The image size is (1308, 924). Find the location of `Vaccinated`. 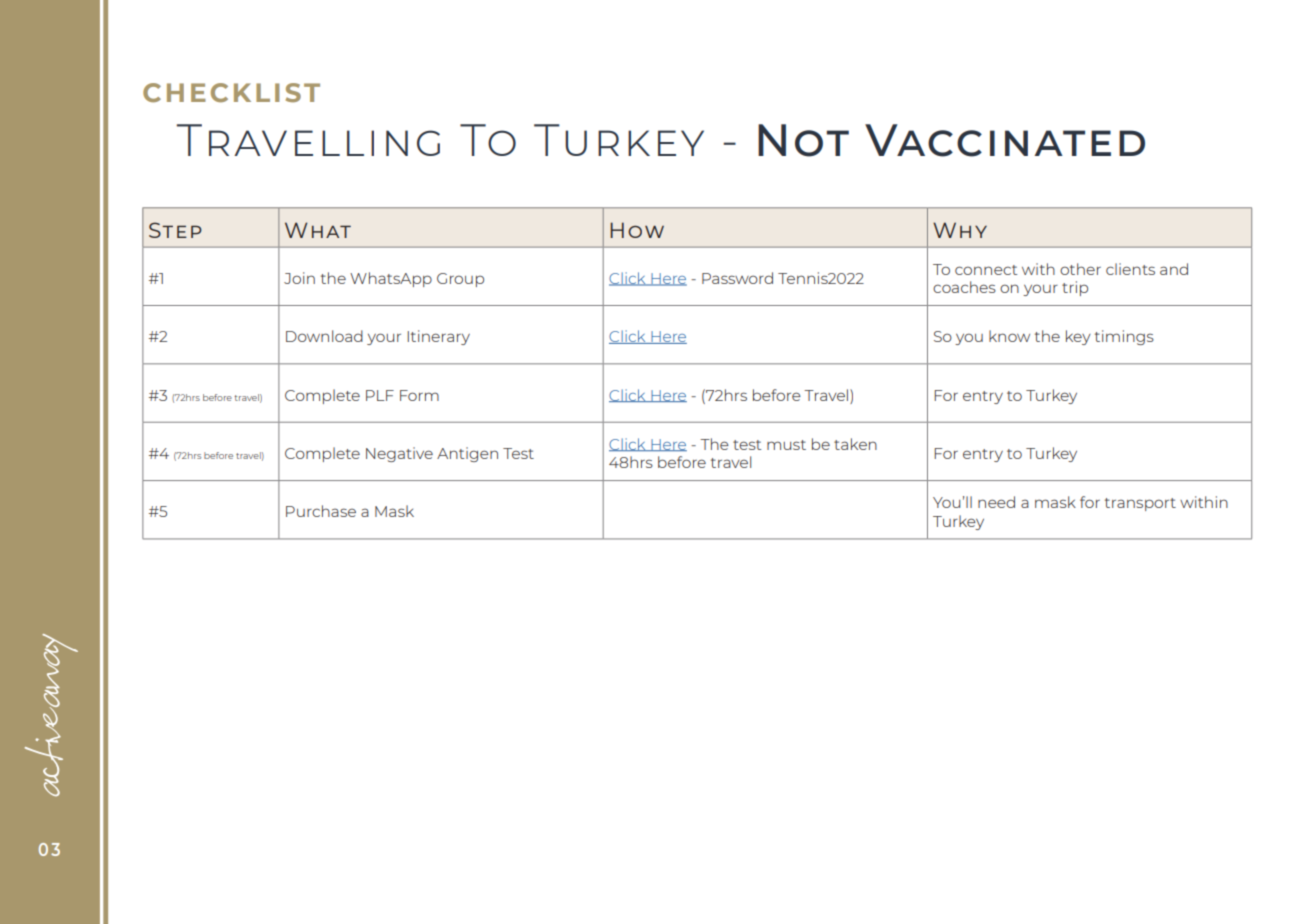

Vaccinated is located at coordinates (1005, 140).
